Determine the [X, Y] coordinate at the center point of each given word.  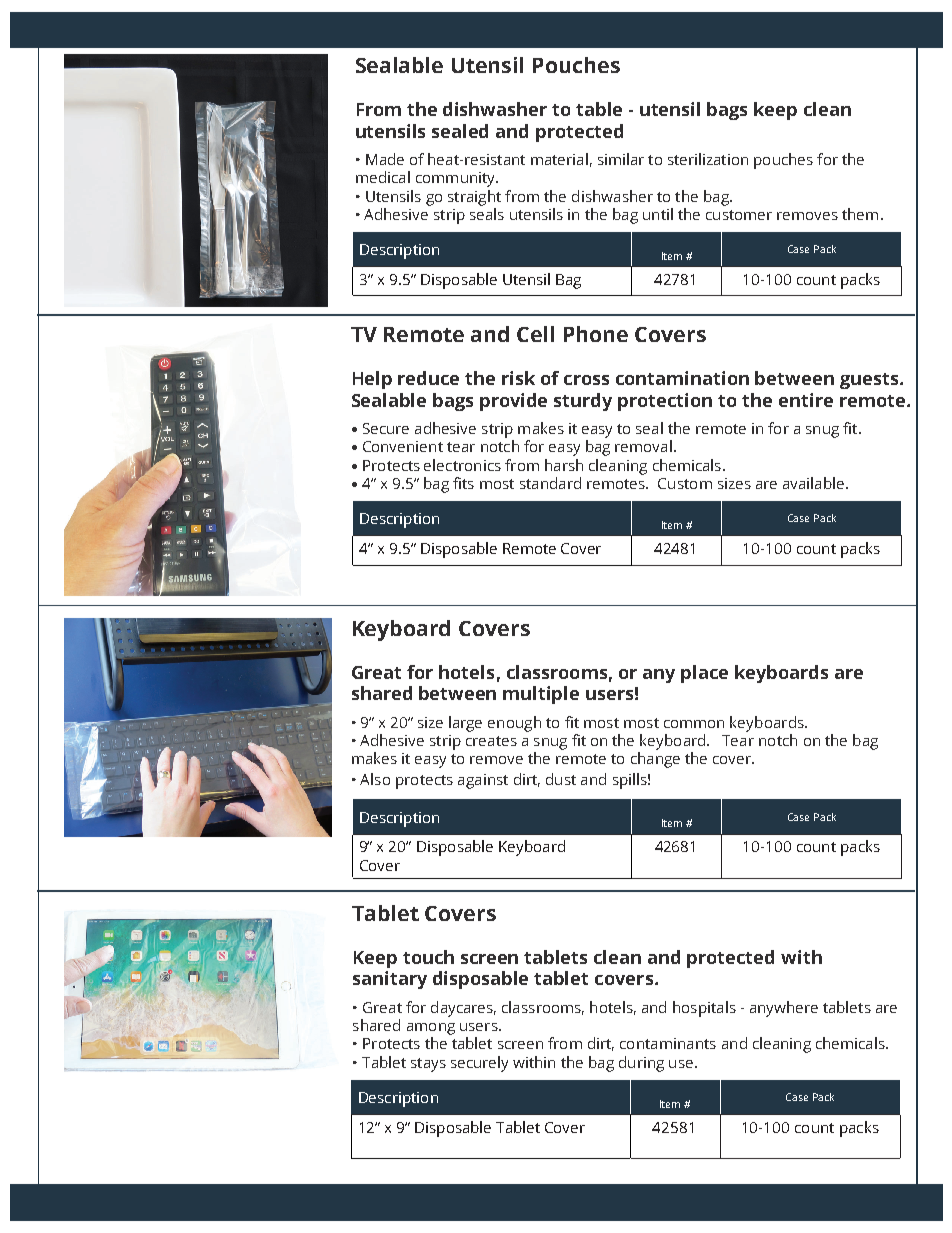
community [457, 179]
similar [621, 159]
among [431, 1029]
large [465, 724]
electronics [462, 465]
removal [643, 446]
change [655, 760]
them [860, 214]
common [694, 724]
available [813, 483]
